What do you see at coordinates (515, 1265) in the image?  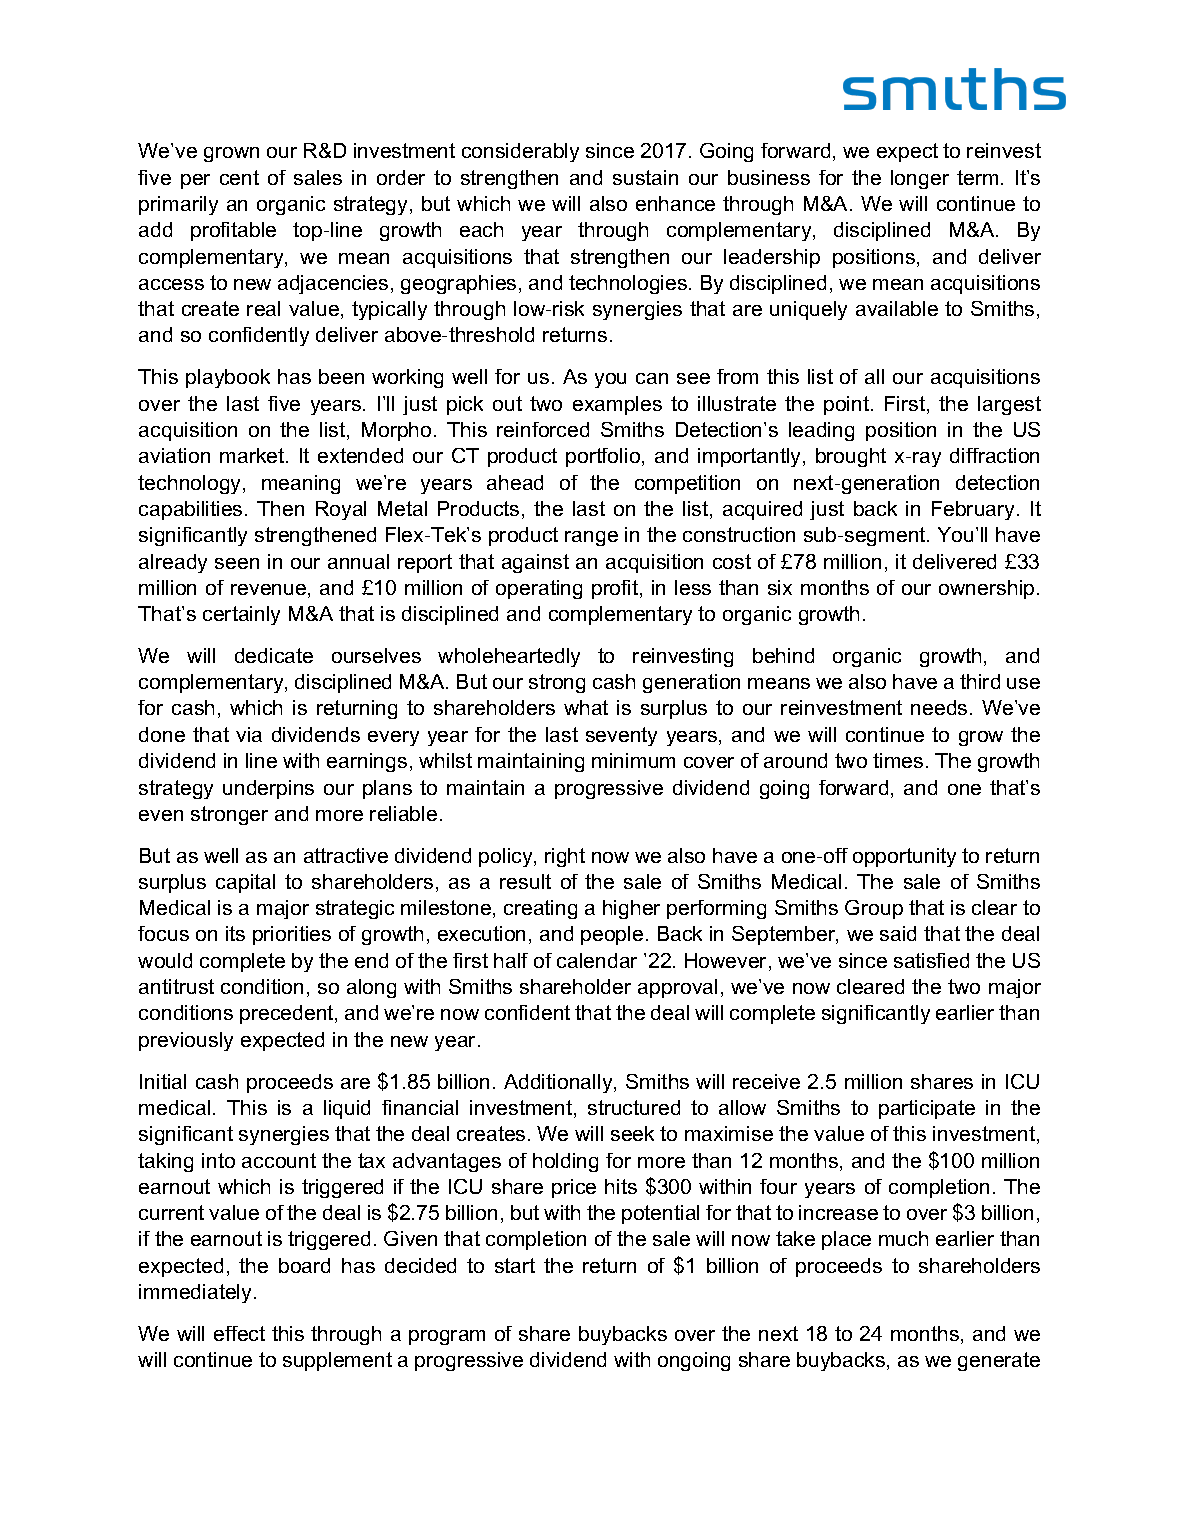 I see `start` at bounding box center [515, 1265].
